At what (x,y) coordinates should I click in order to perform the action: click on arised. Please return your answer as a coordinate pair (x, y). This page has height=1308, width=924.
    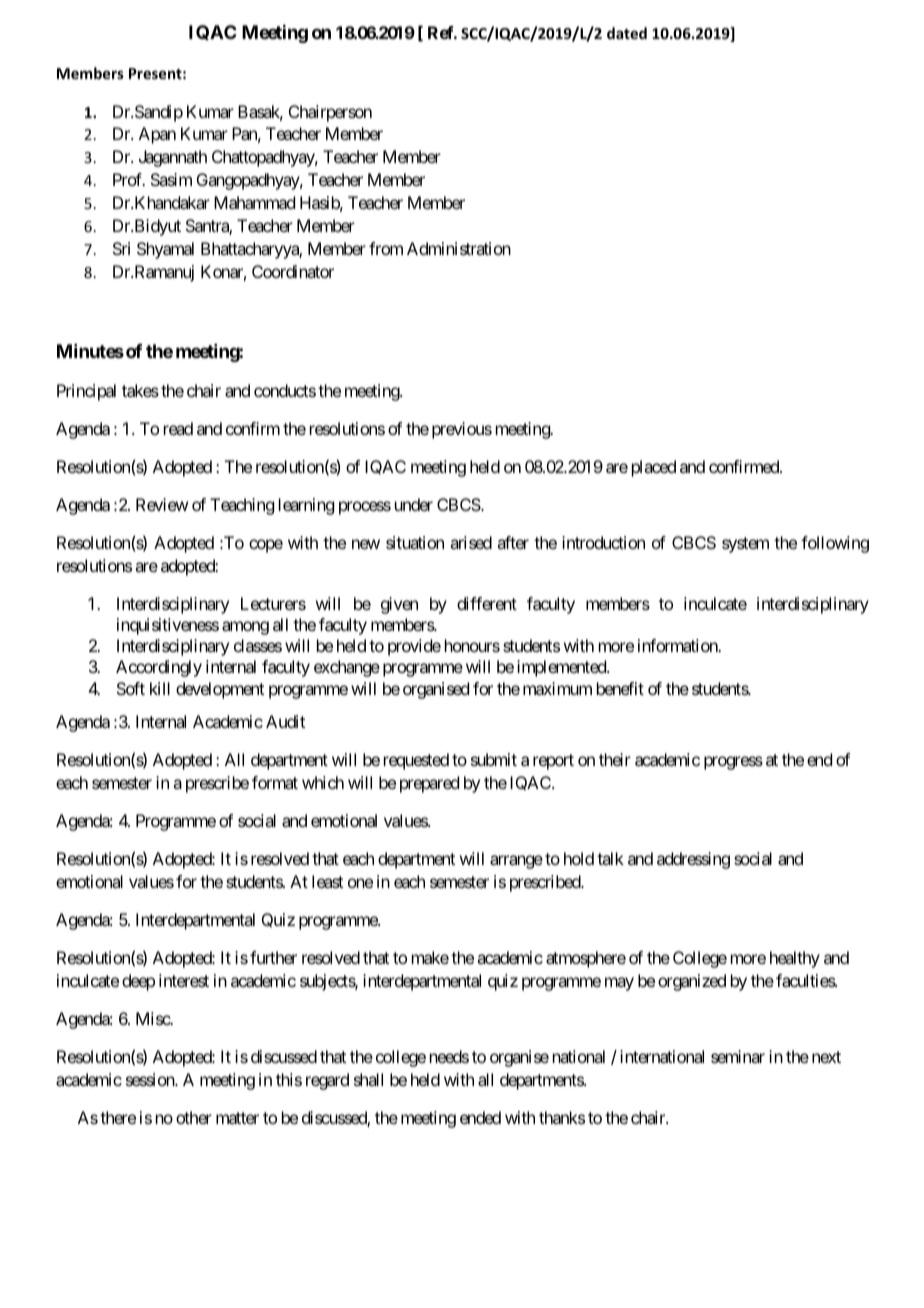
    Looking at the image, I should click on (471, 542).
